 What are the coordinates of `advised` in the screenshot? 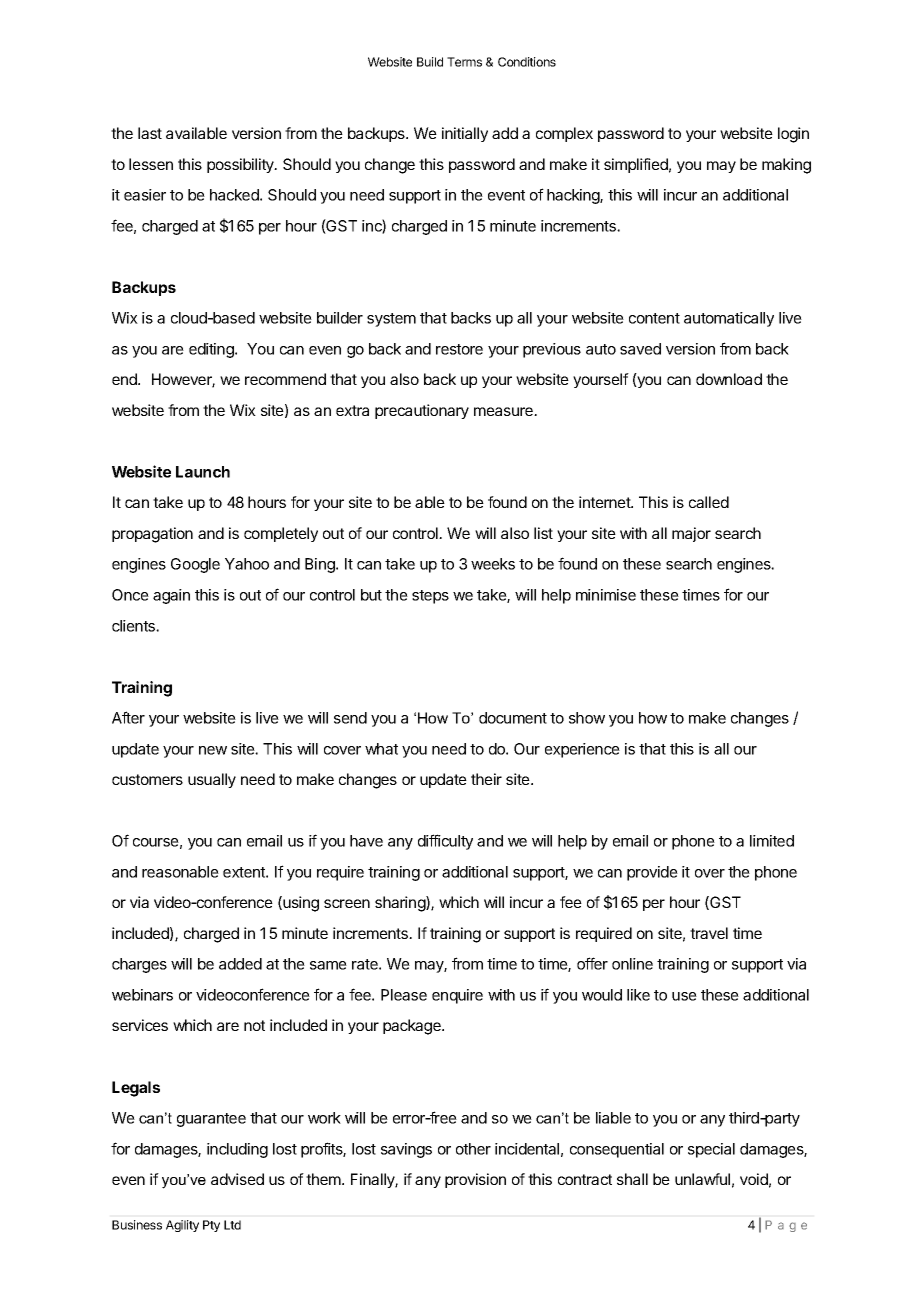 It's located at (237, 1179).
